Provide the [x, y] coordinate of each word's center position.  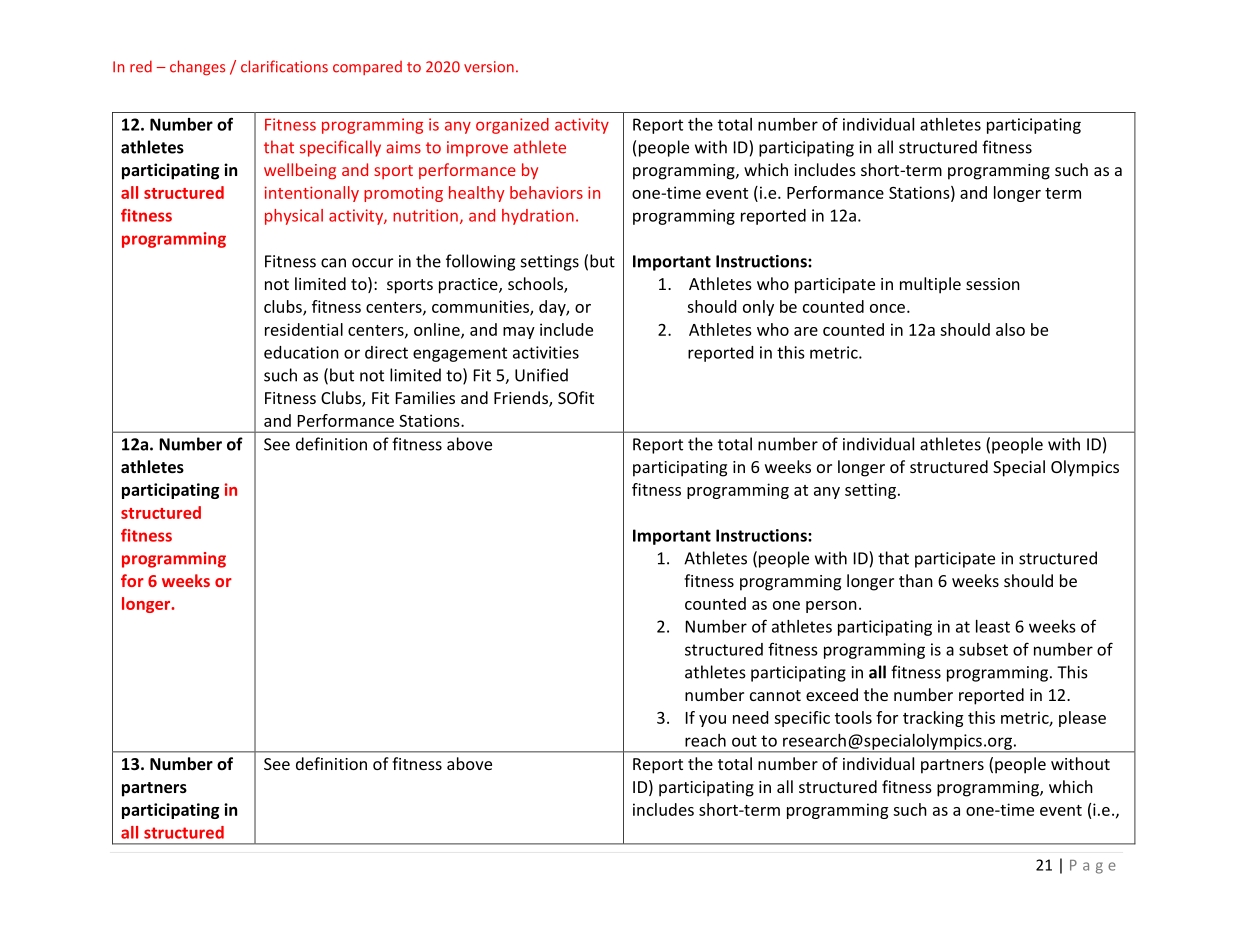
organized [512, 126]
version [489, 67]
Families [425, 397]
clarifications [284, 66]
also [1010, 329]
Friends [522, 399]
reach [705, 740]
